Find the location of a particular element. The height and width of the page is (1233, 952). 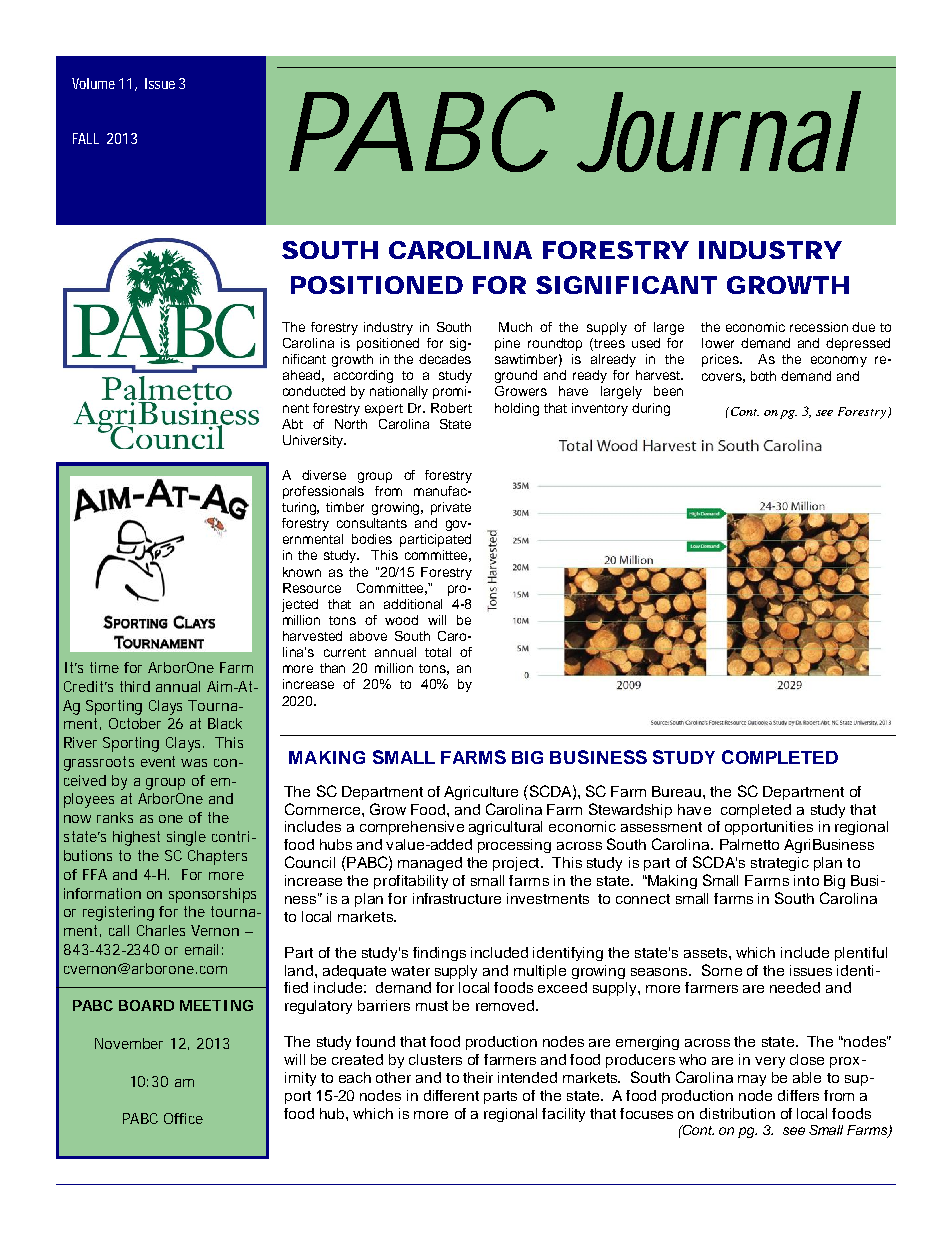

Agriculture is located at coordinates (481, 793).
